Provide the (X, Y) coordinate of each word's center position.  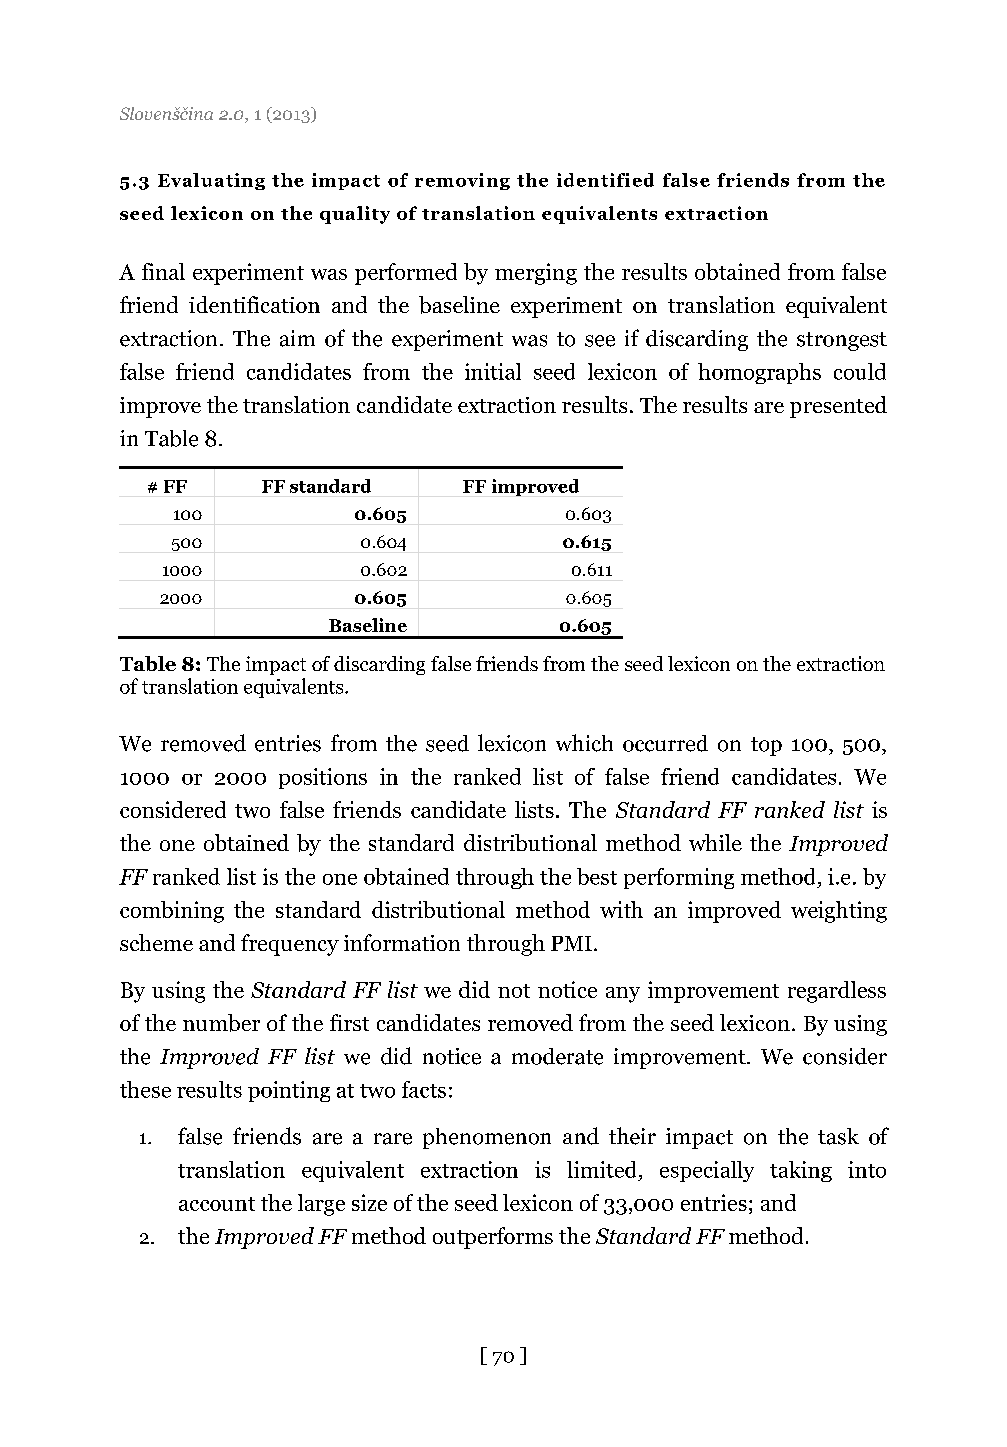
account (217, 1204)
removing (462, 181)
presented (838, 407)
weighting (839, 912)
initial (493, 371)
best (597, 876)
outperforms (493, 1238)
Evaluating (211, 181)
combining (172, 912)
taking (801, 1171)
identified (605, 180)
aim (297, 338)
